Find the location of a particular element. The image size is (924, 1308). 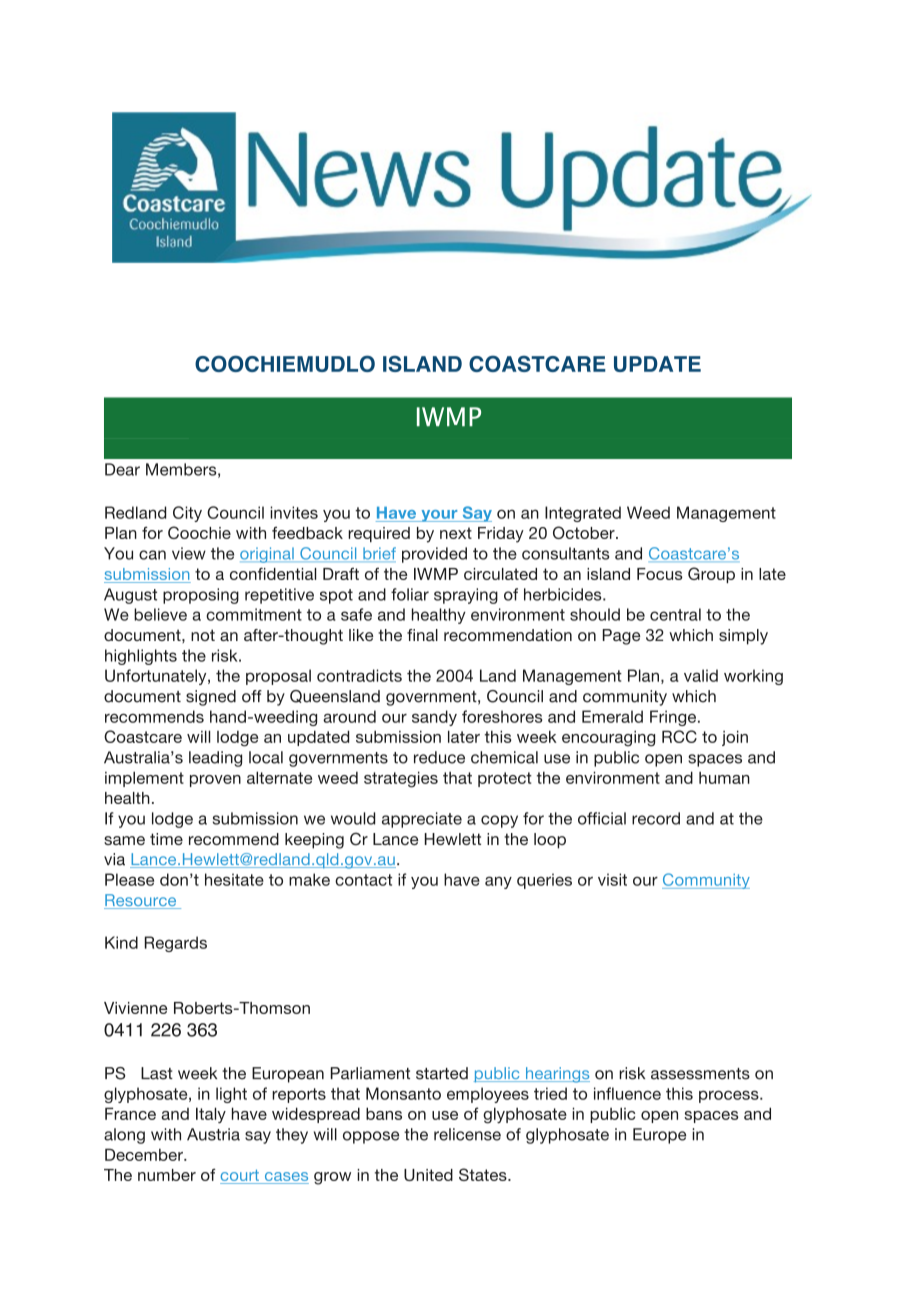

started is located at coordinates (442, 1073).
